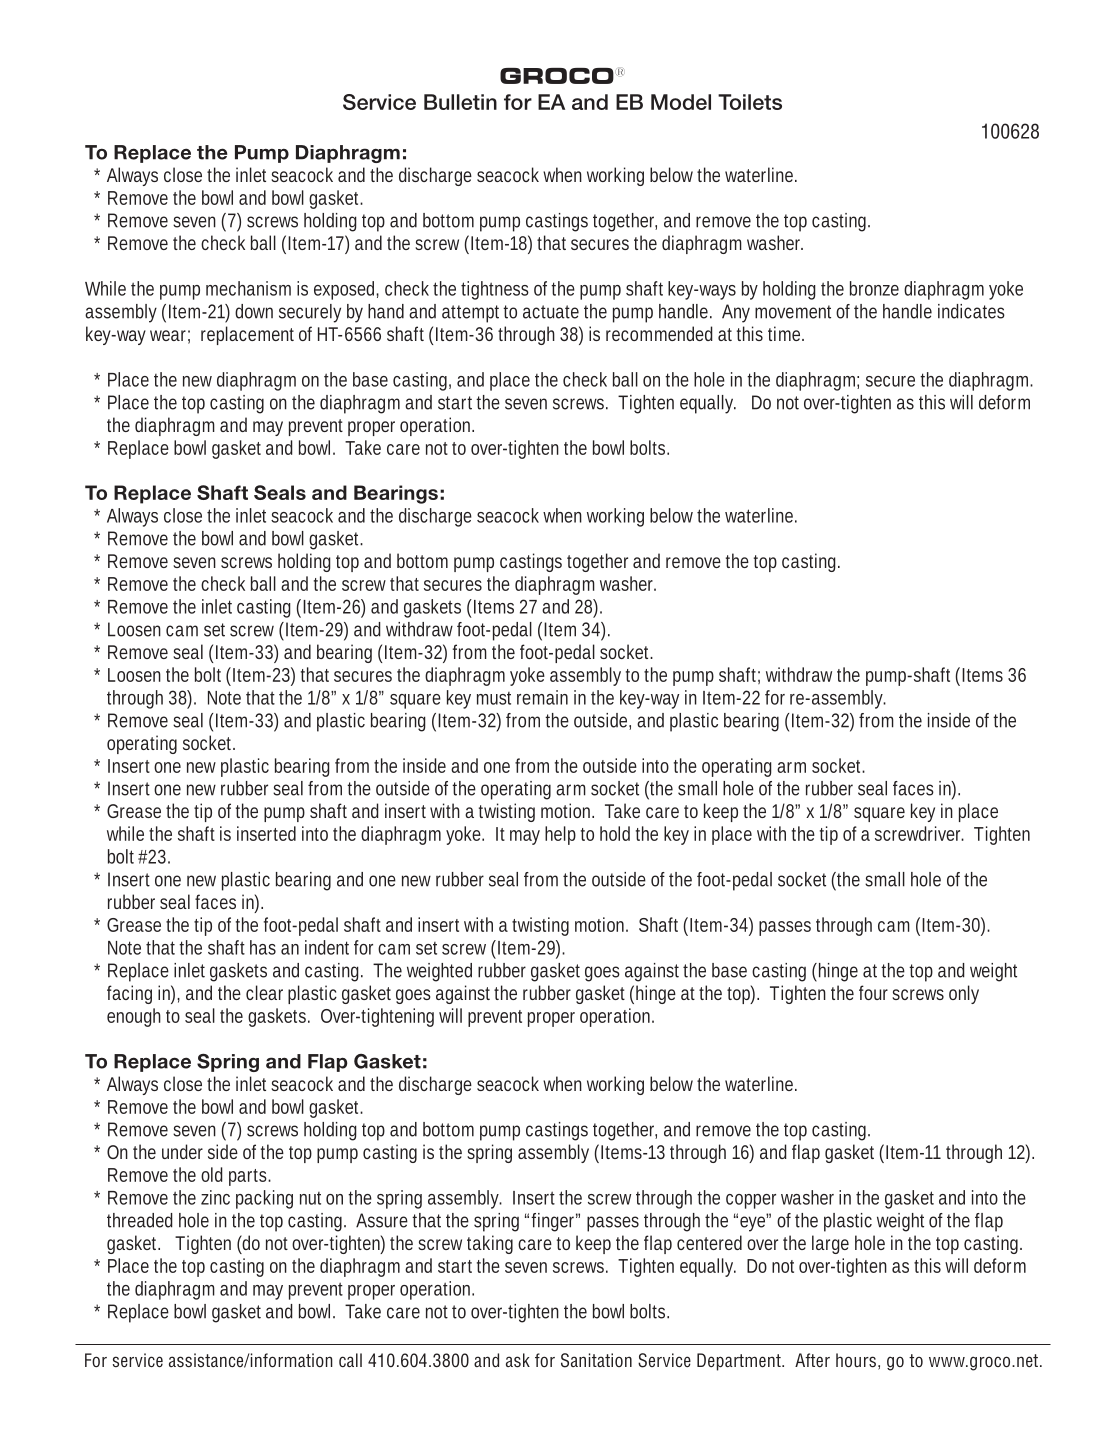  What do you see at coordinates (542, 697) in the page?
I see `remain` at bounding box center [542, 697].
